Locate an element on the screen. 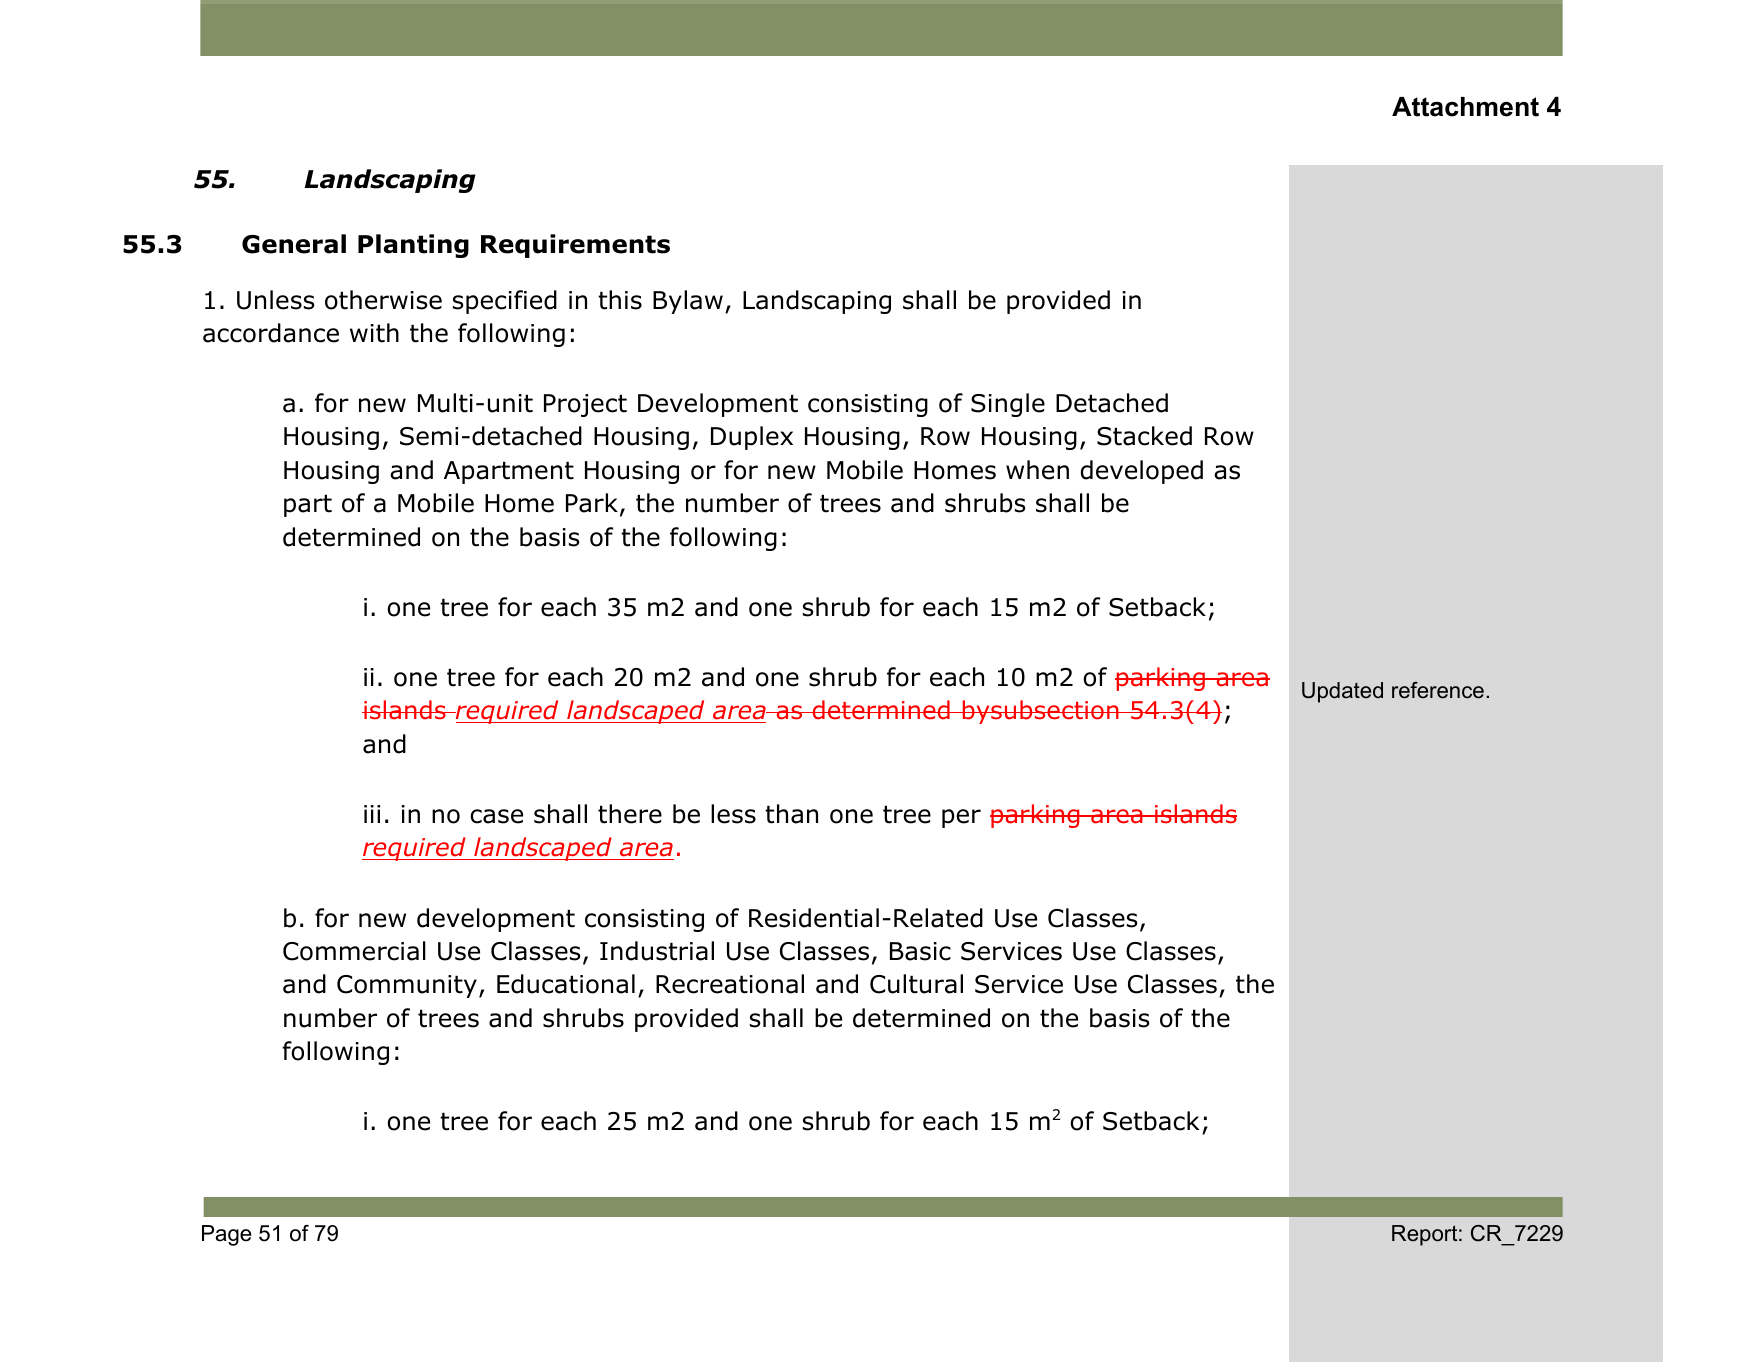 The image size is (1763, 1363). iii is located at coordinates (372, 814).
